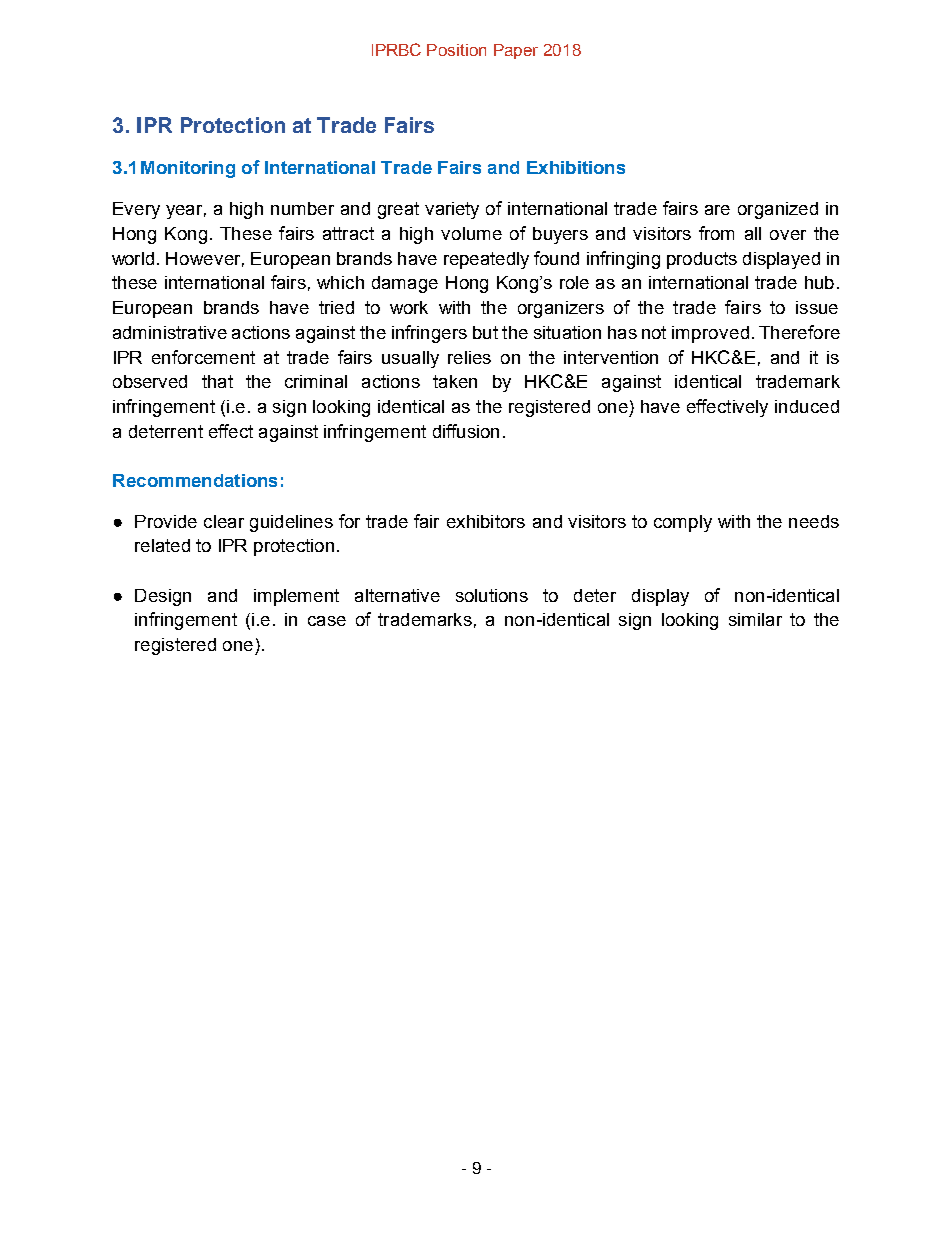 The image size is (952, 1233). I want to click on Exhibitions, so click(576, 167).
